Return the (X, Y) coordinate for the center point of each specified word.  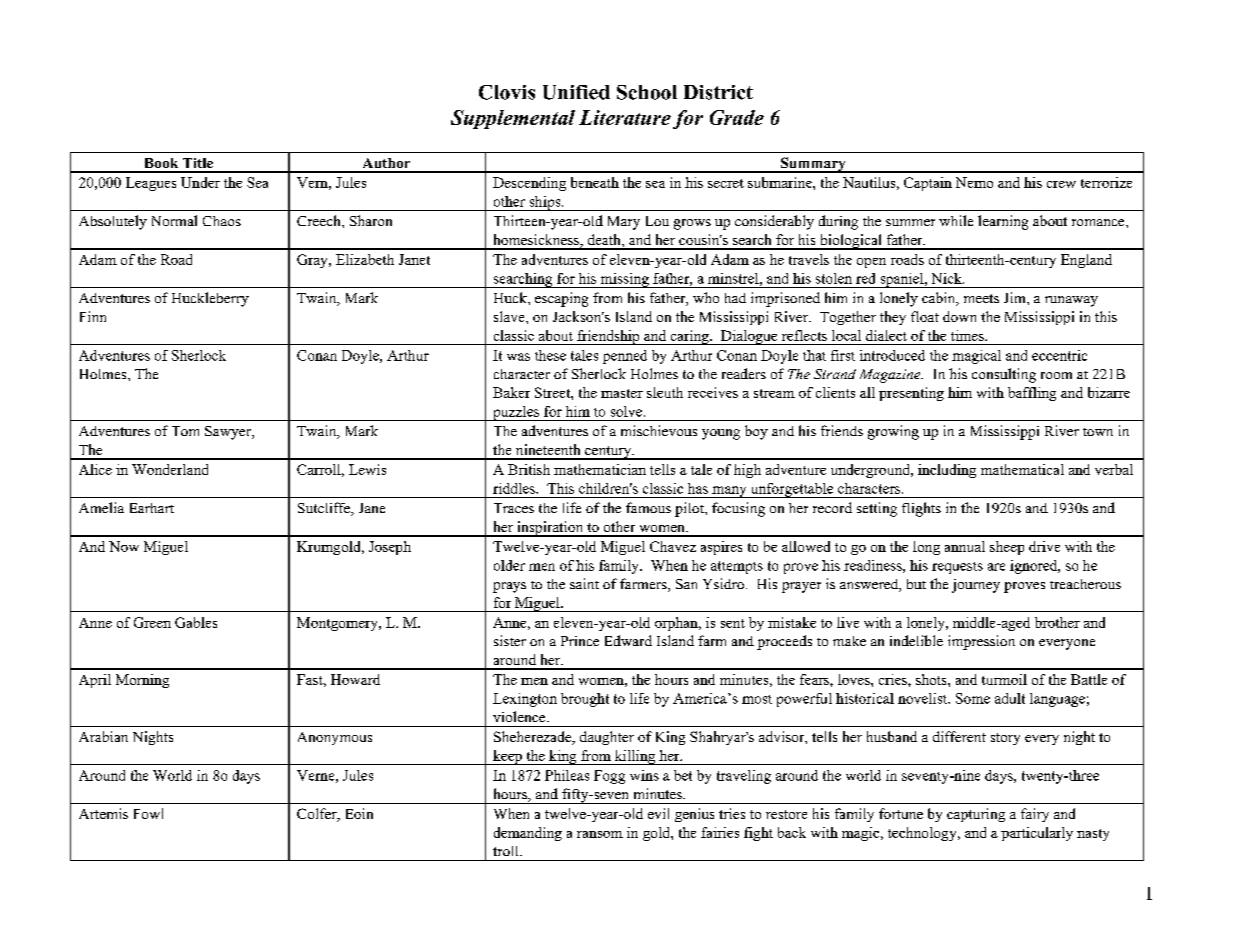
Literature (625, 117)
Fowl (148, 813)
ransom (600, 834)
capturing (976, 815)
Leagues (151, 184)
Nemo (974, 182)
